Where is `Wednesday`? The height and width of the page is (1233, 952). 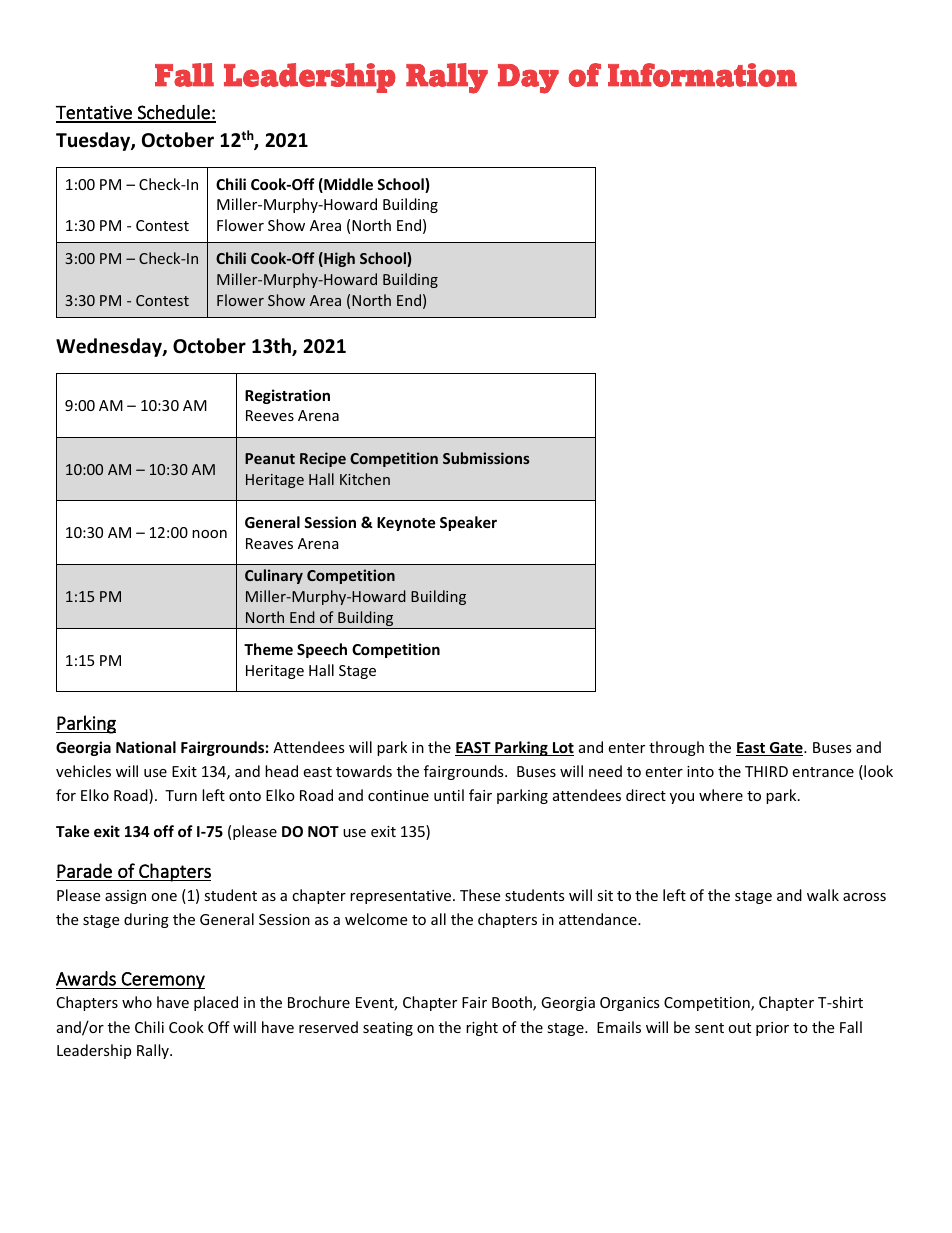 Wednesday is located at coordinates (110, 347).
